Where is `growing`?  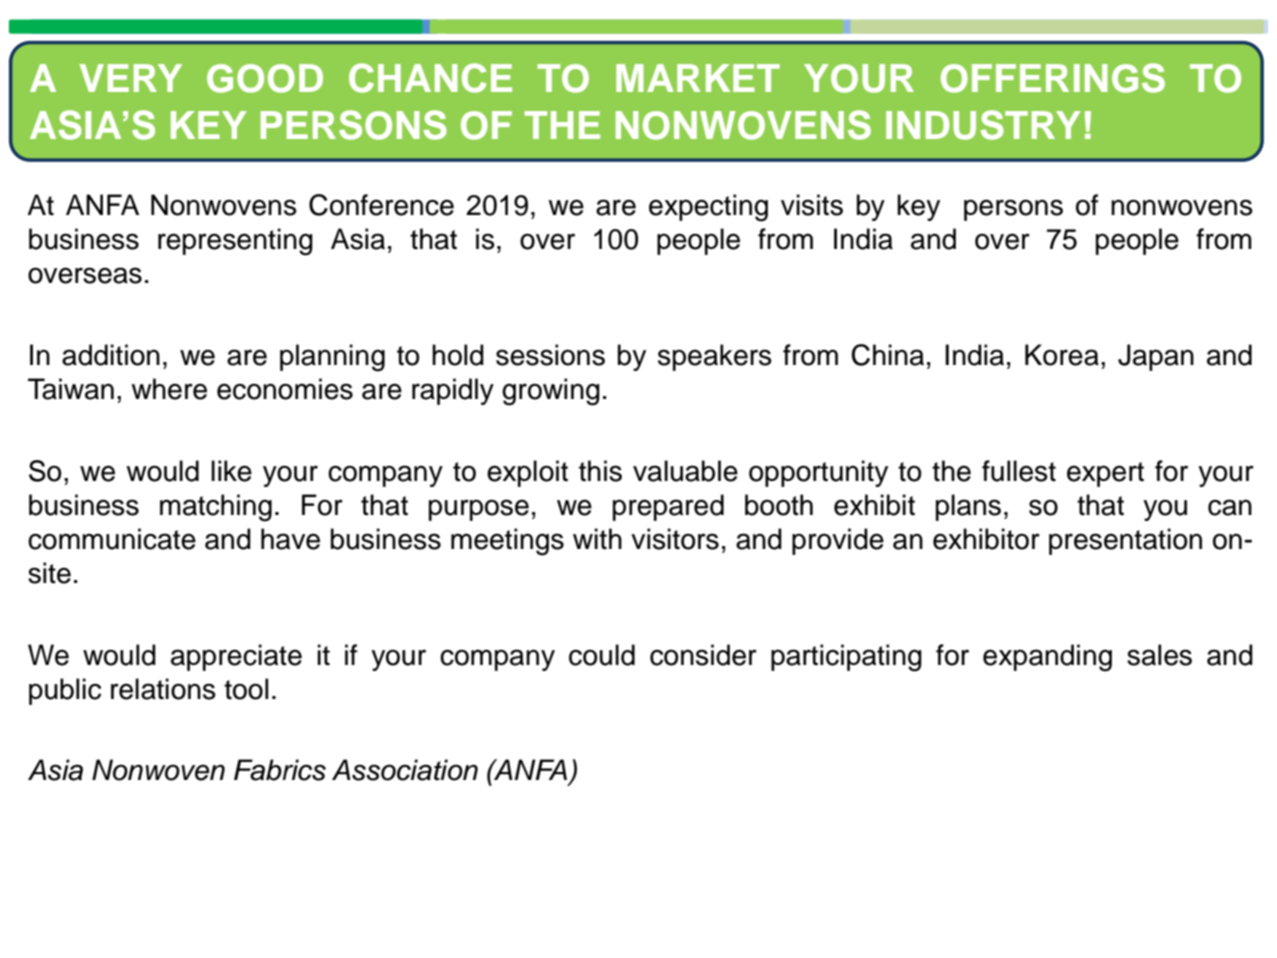 growing is located at coordinates (551, 392).
